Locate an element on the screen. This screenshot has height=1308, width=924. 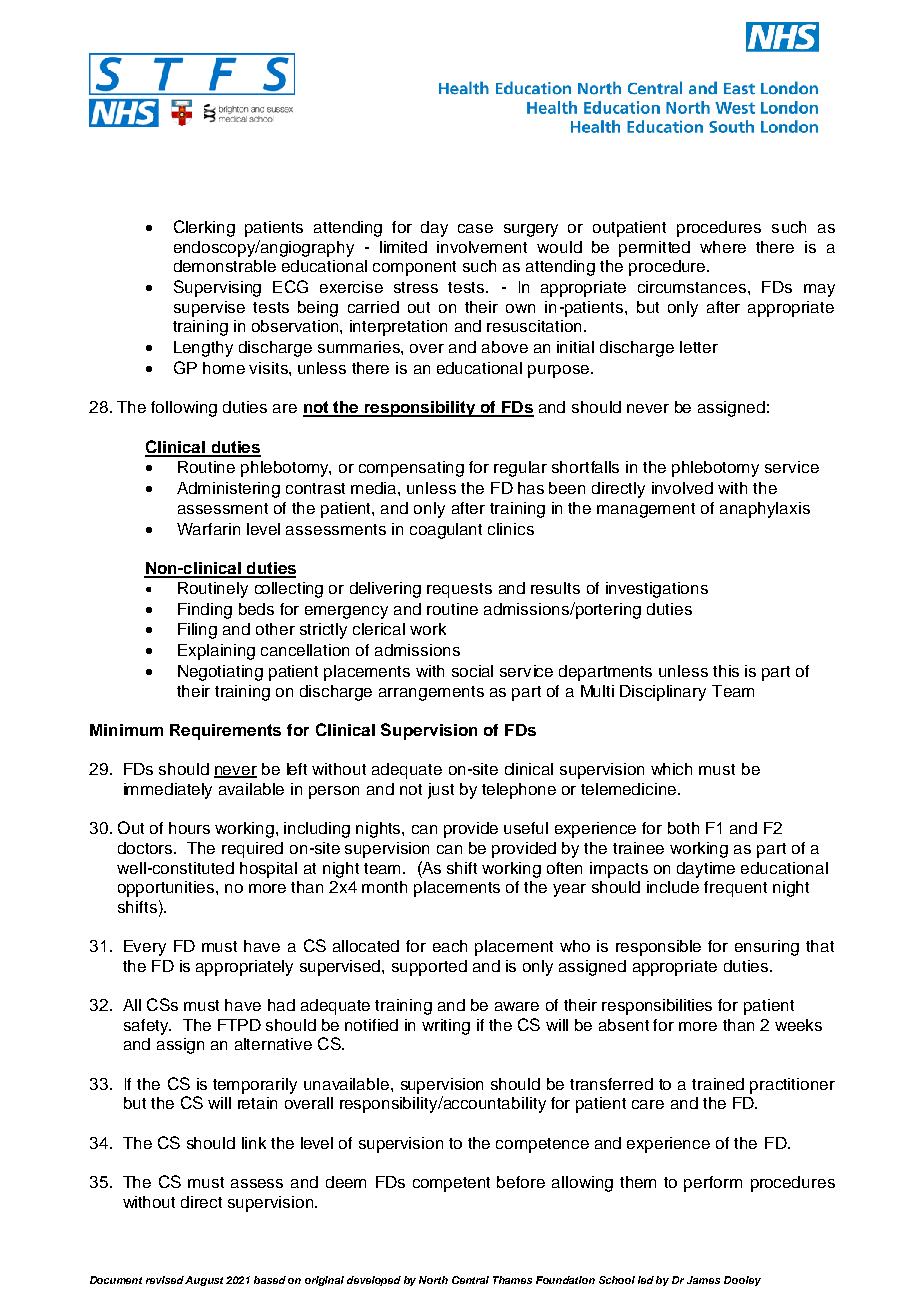
Finding is located at coordinates (205, 611).
